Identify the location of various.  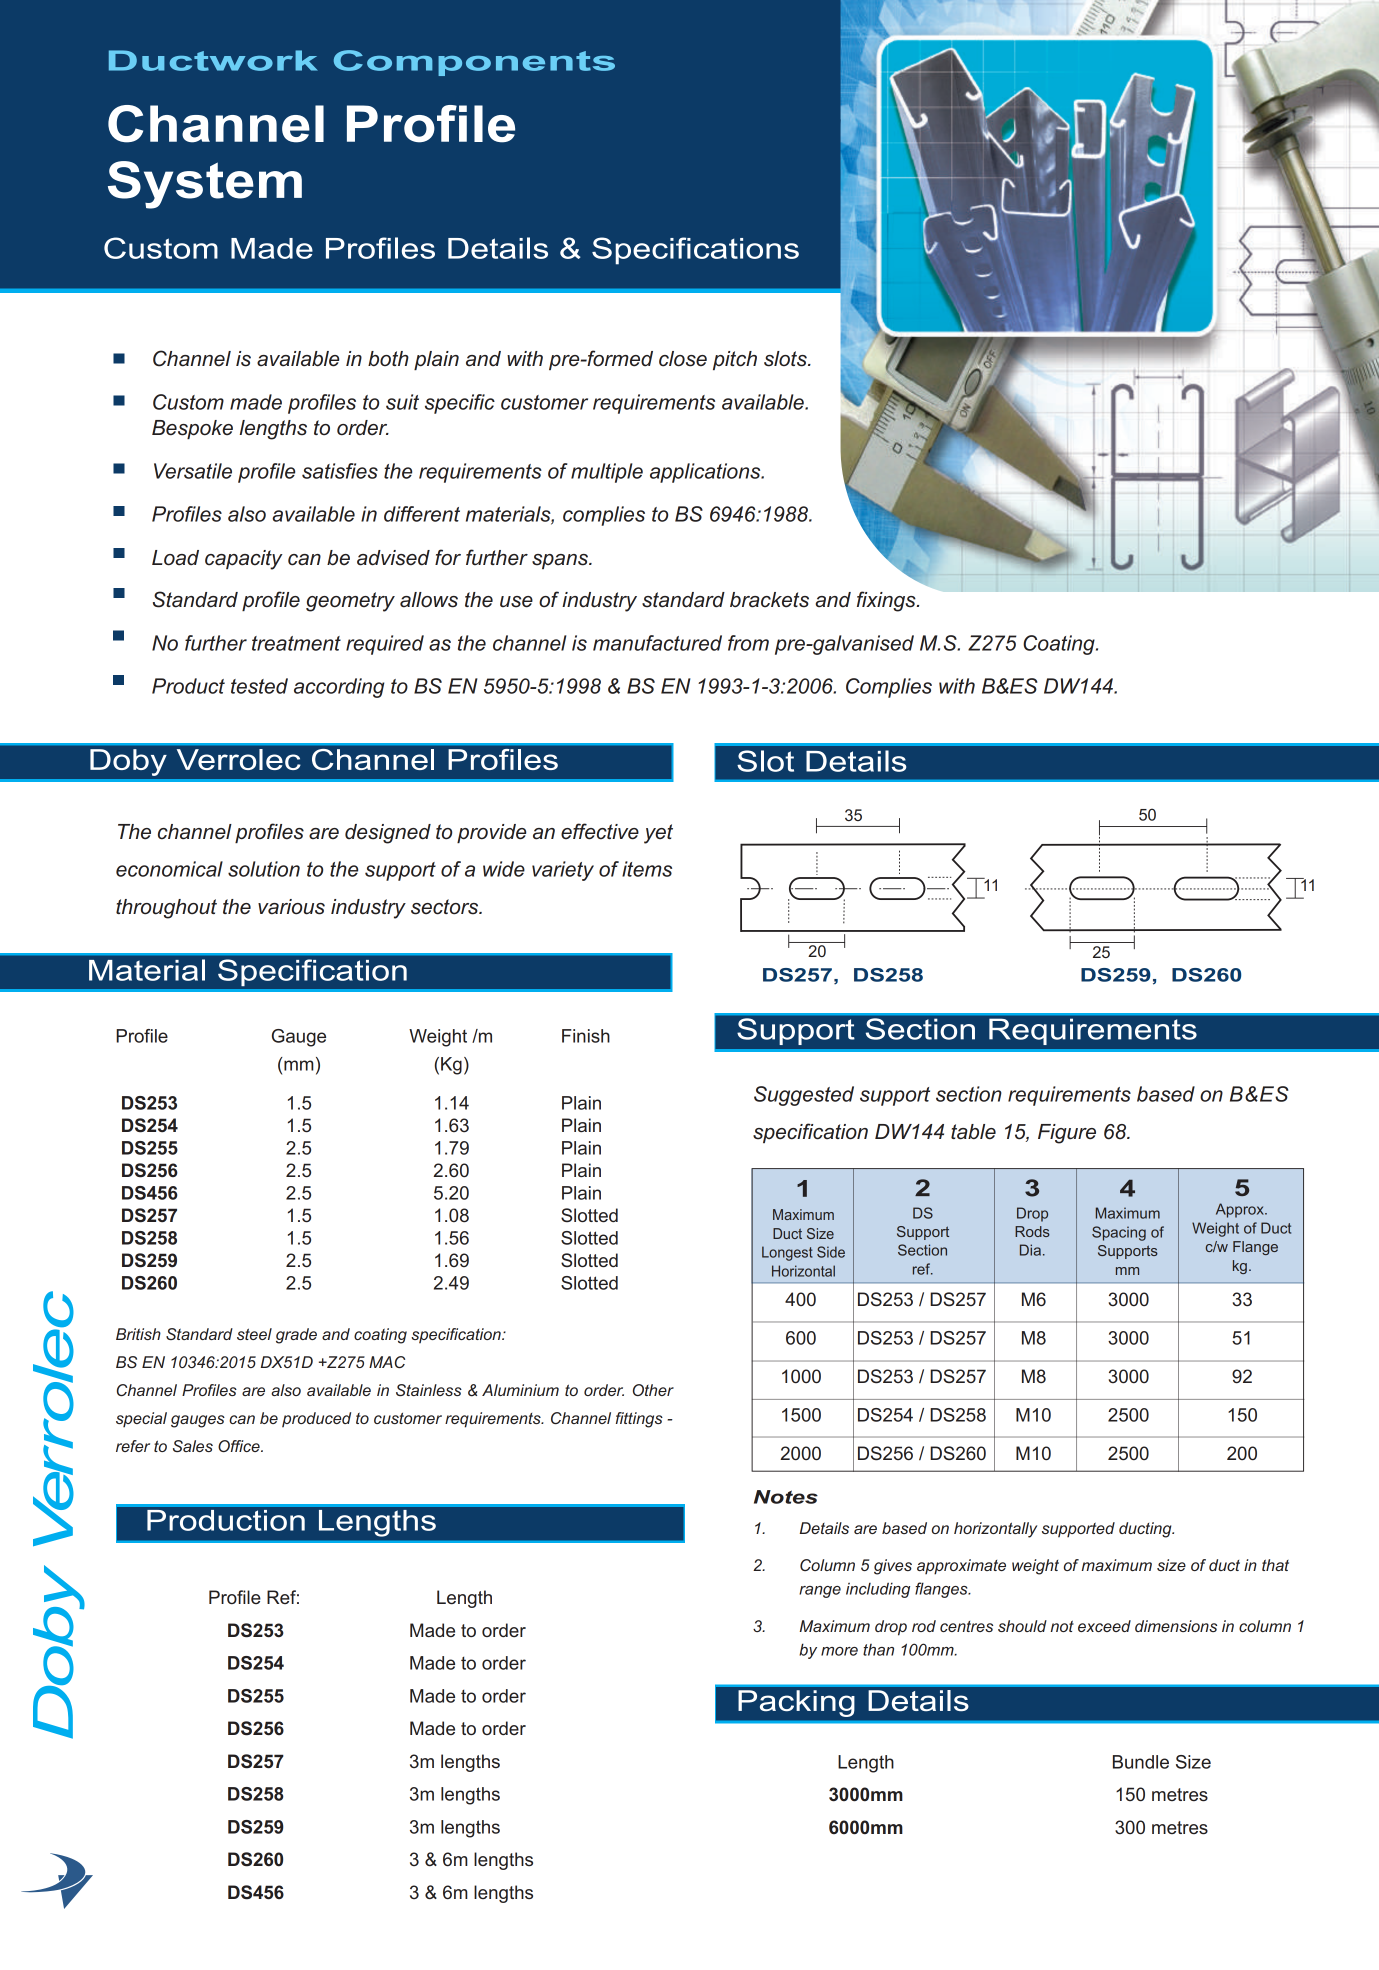
(291, 907).
